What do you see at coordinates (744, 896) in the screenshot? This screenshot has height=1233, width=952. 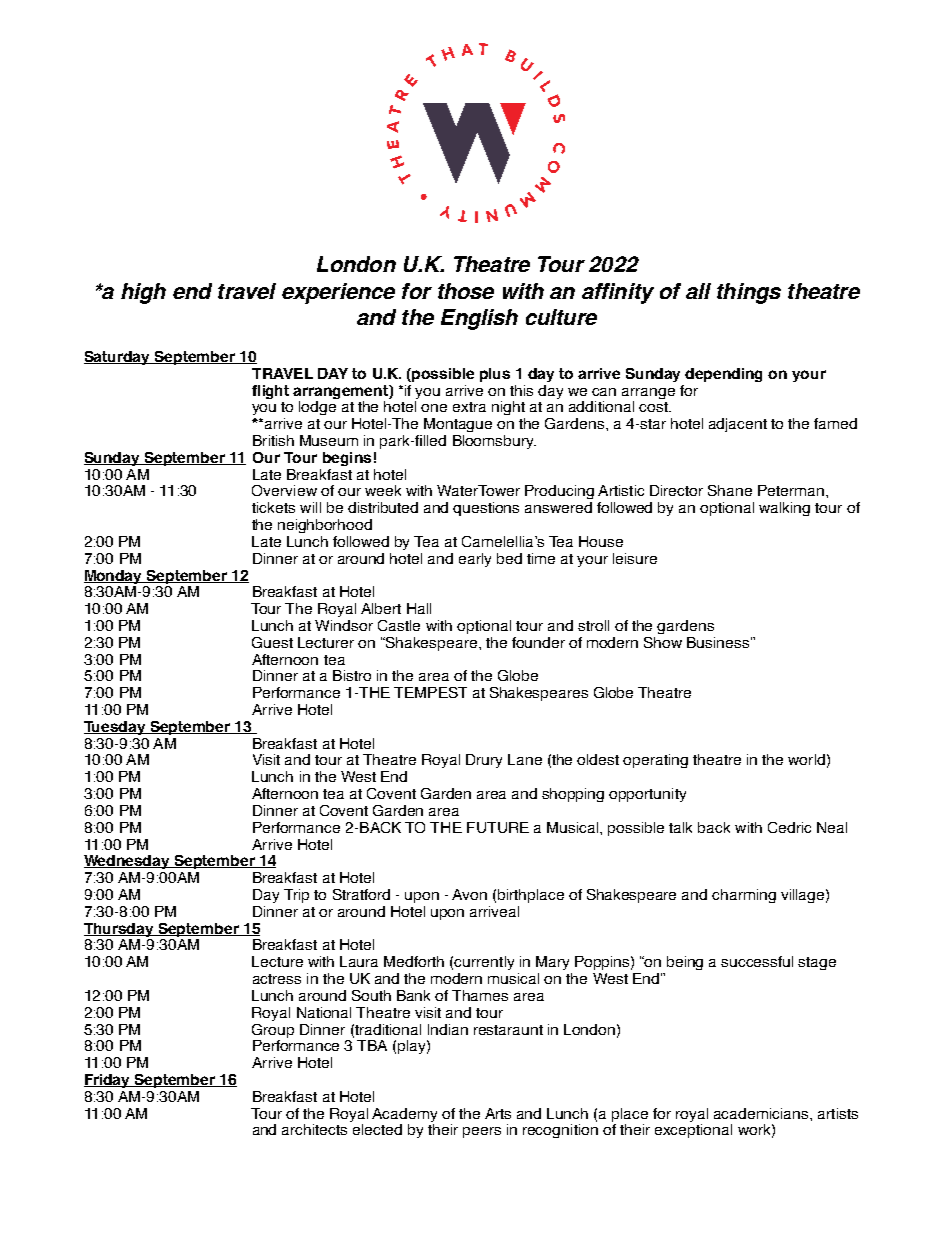 I see `charming` at bounding box center [744, 896].
